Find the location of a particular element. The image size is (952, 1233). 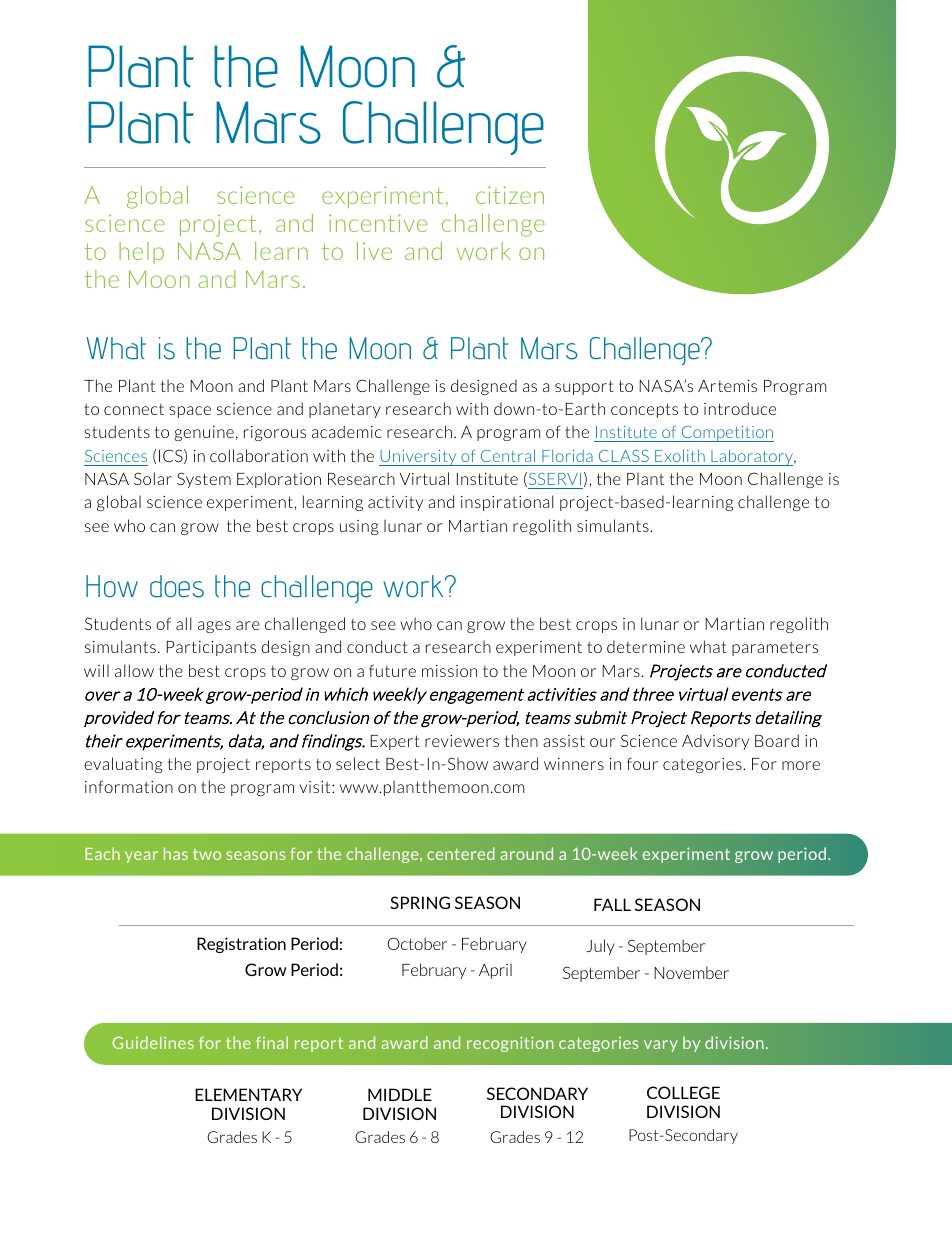

has is located at coordinates (176, 853).
